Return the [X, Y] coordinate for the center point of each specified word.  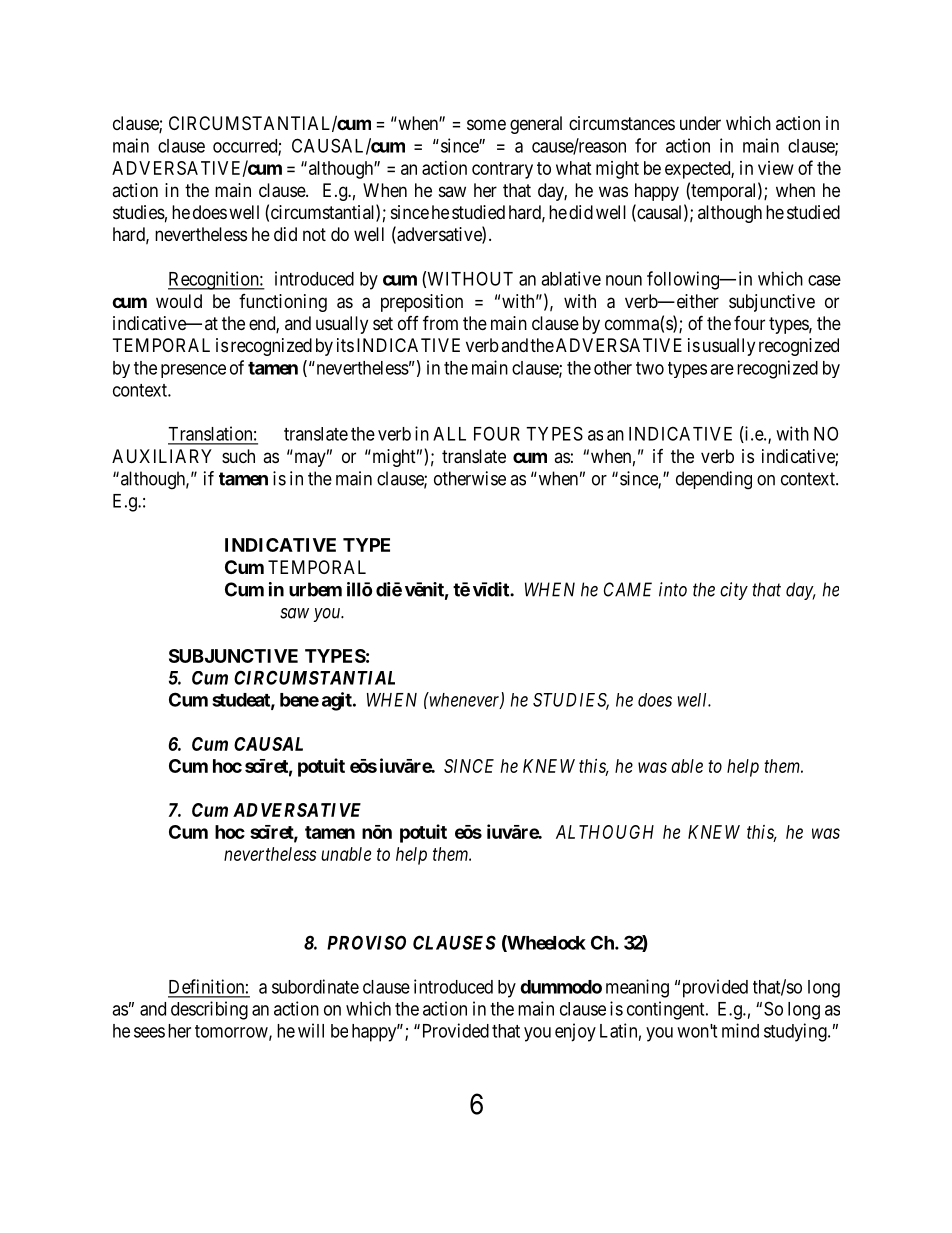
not [314, 234]
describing [209, 1010]
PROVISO [366, 942]
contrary [502, 170]
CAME [628, 589]
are [722, 369]
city [734, 591]
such [238, 456]
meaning [637, 988]
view [776, 168]
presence [193, 371]
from [440, 322]
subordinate [315, 986]
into [673, 589]
